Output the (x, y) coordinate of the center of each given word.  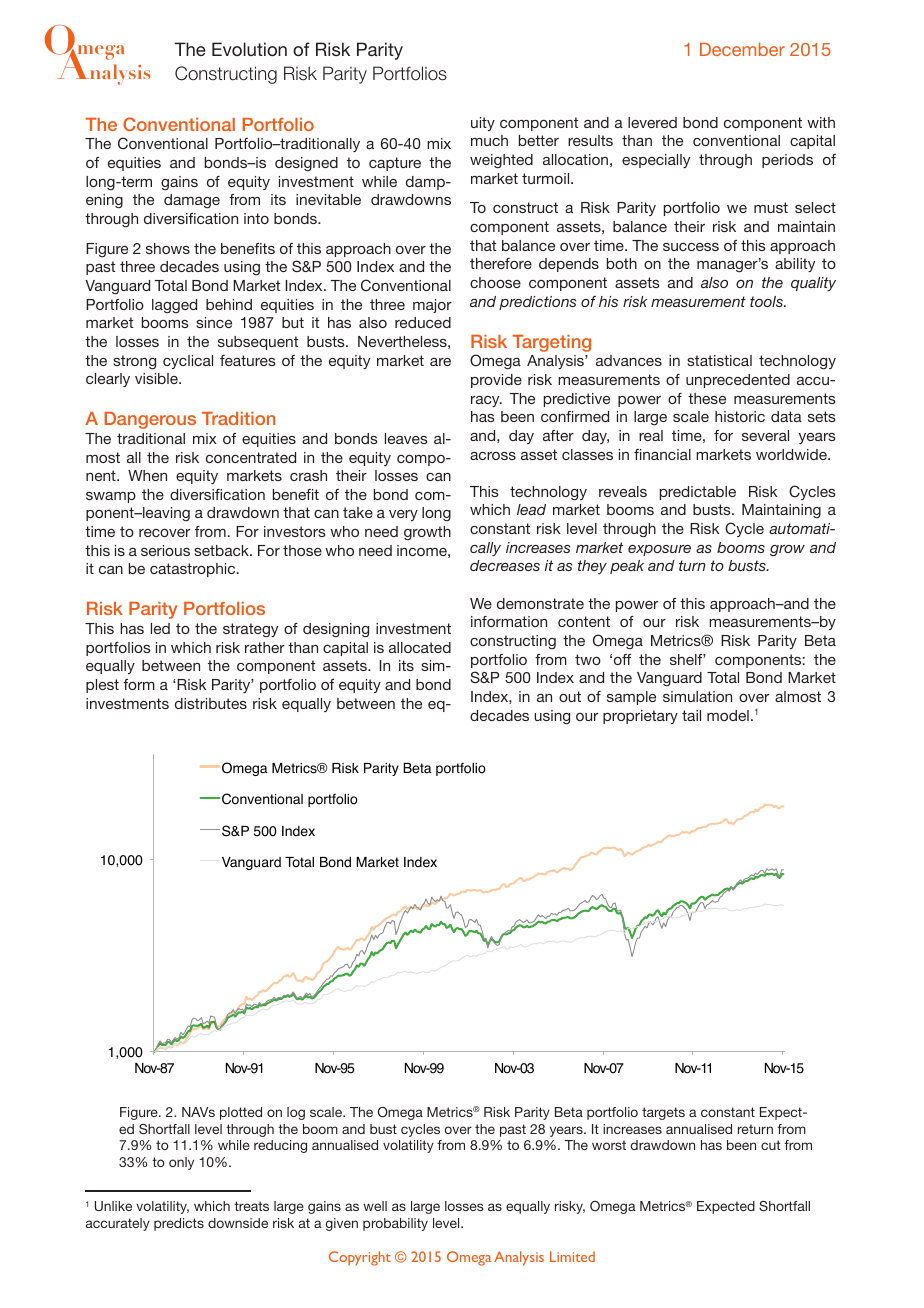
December (742, 49)
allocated (420, 647)
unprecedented (738, 381)
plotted (241, 1113)
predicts (179, 1224)
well (375, 1206)
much (489, 140)
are (440, 362)
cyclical (188, 362)
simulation (697, 696)
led (160, 628)
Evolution (249, 49)
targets (663, 1113)
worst (609, 1145)
